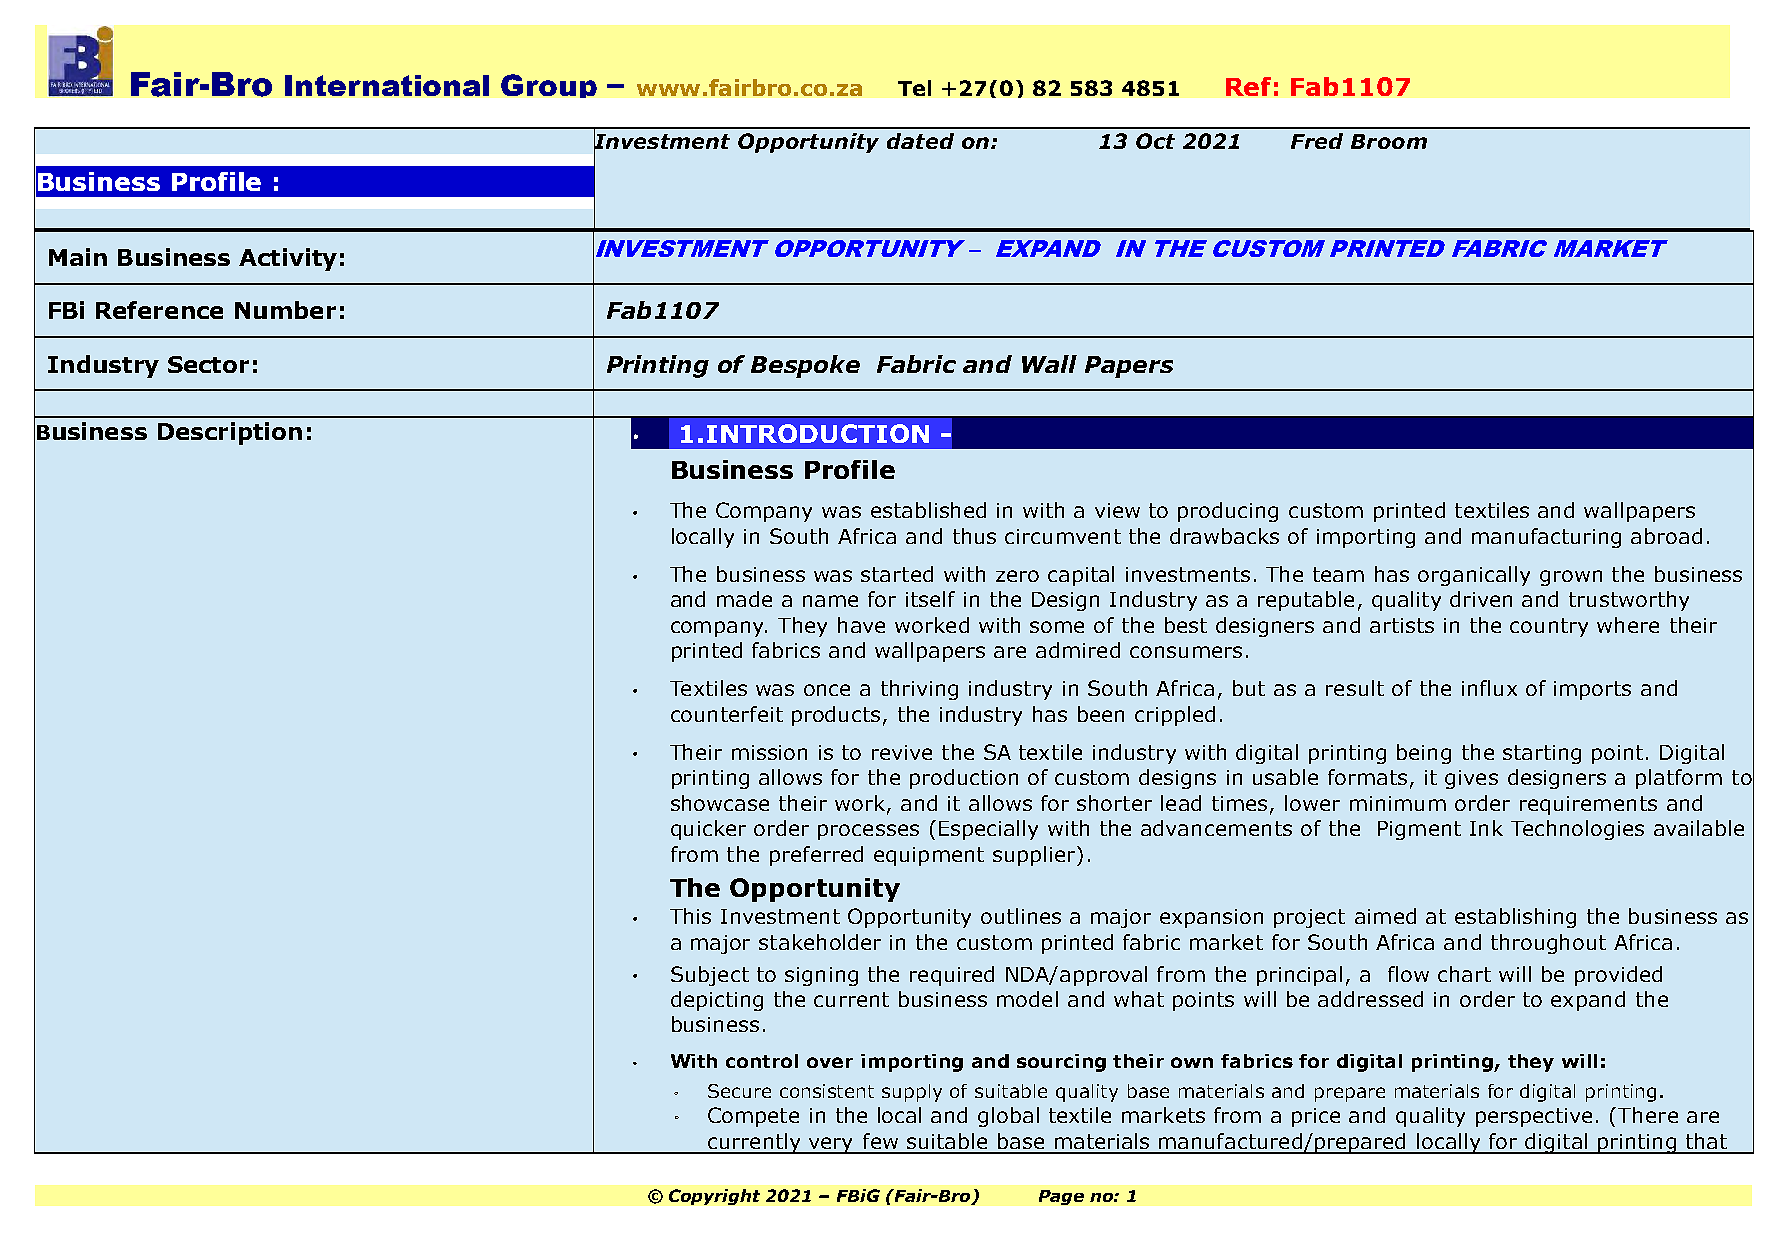 This document has height=1248, width=1765. I want to click on dated, so click(920, 141).
